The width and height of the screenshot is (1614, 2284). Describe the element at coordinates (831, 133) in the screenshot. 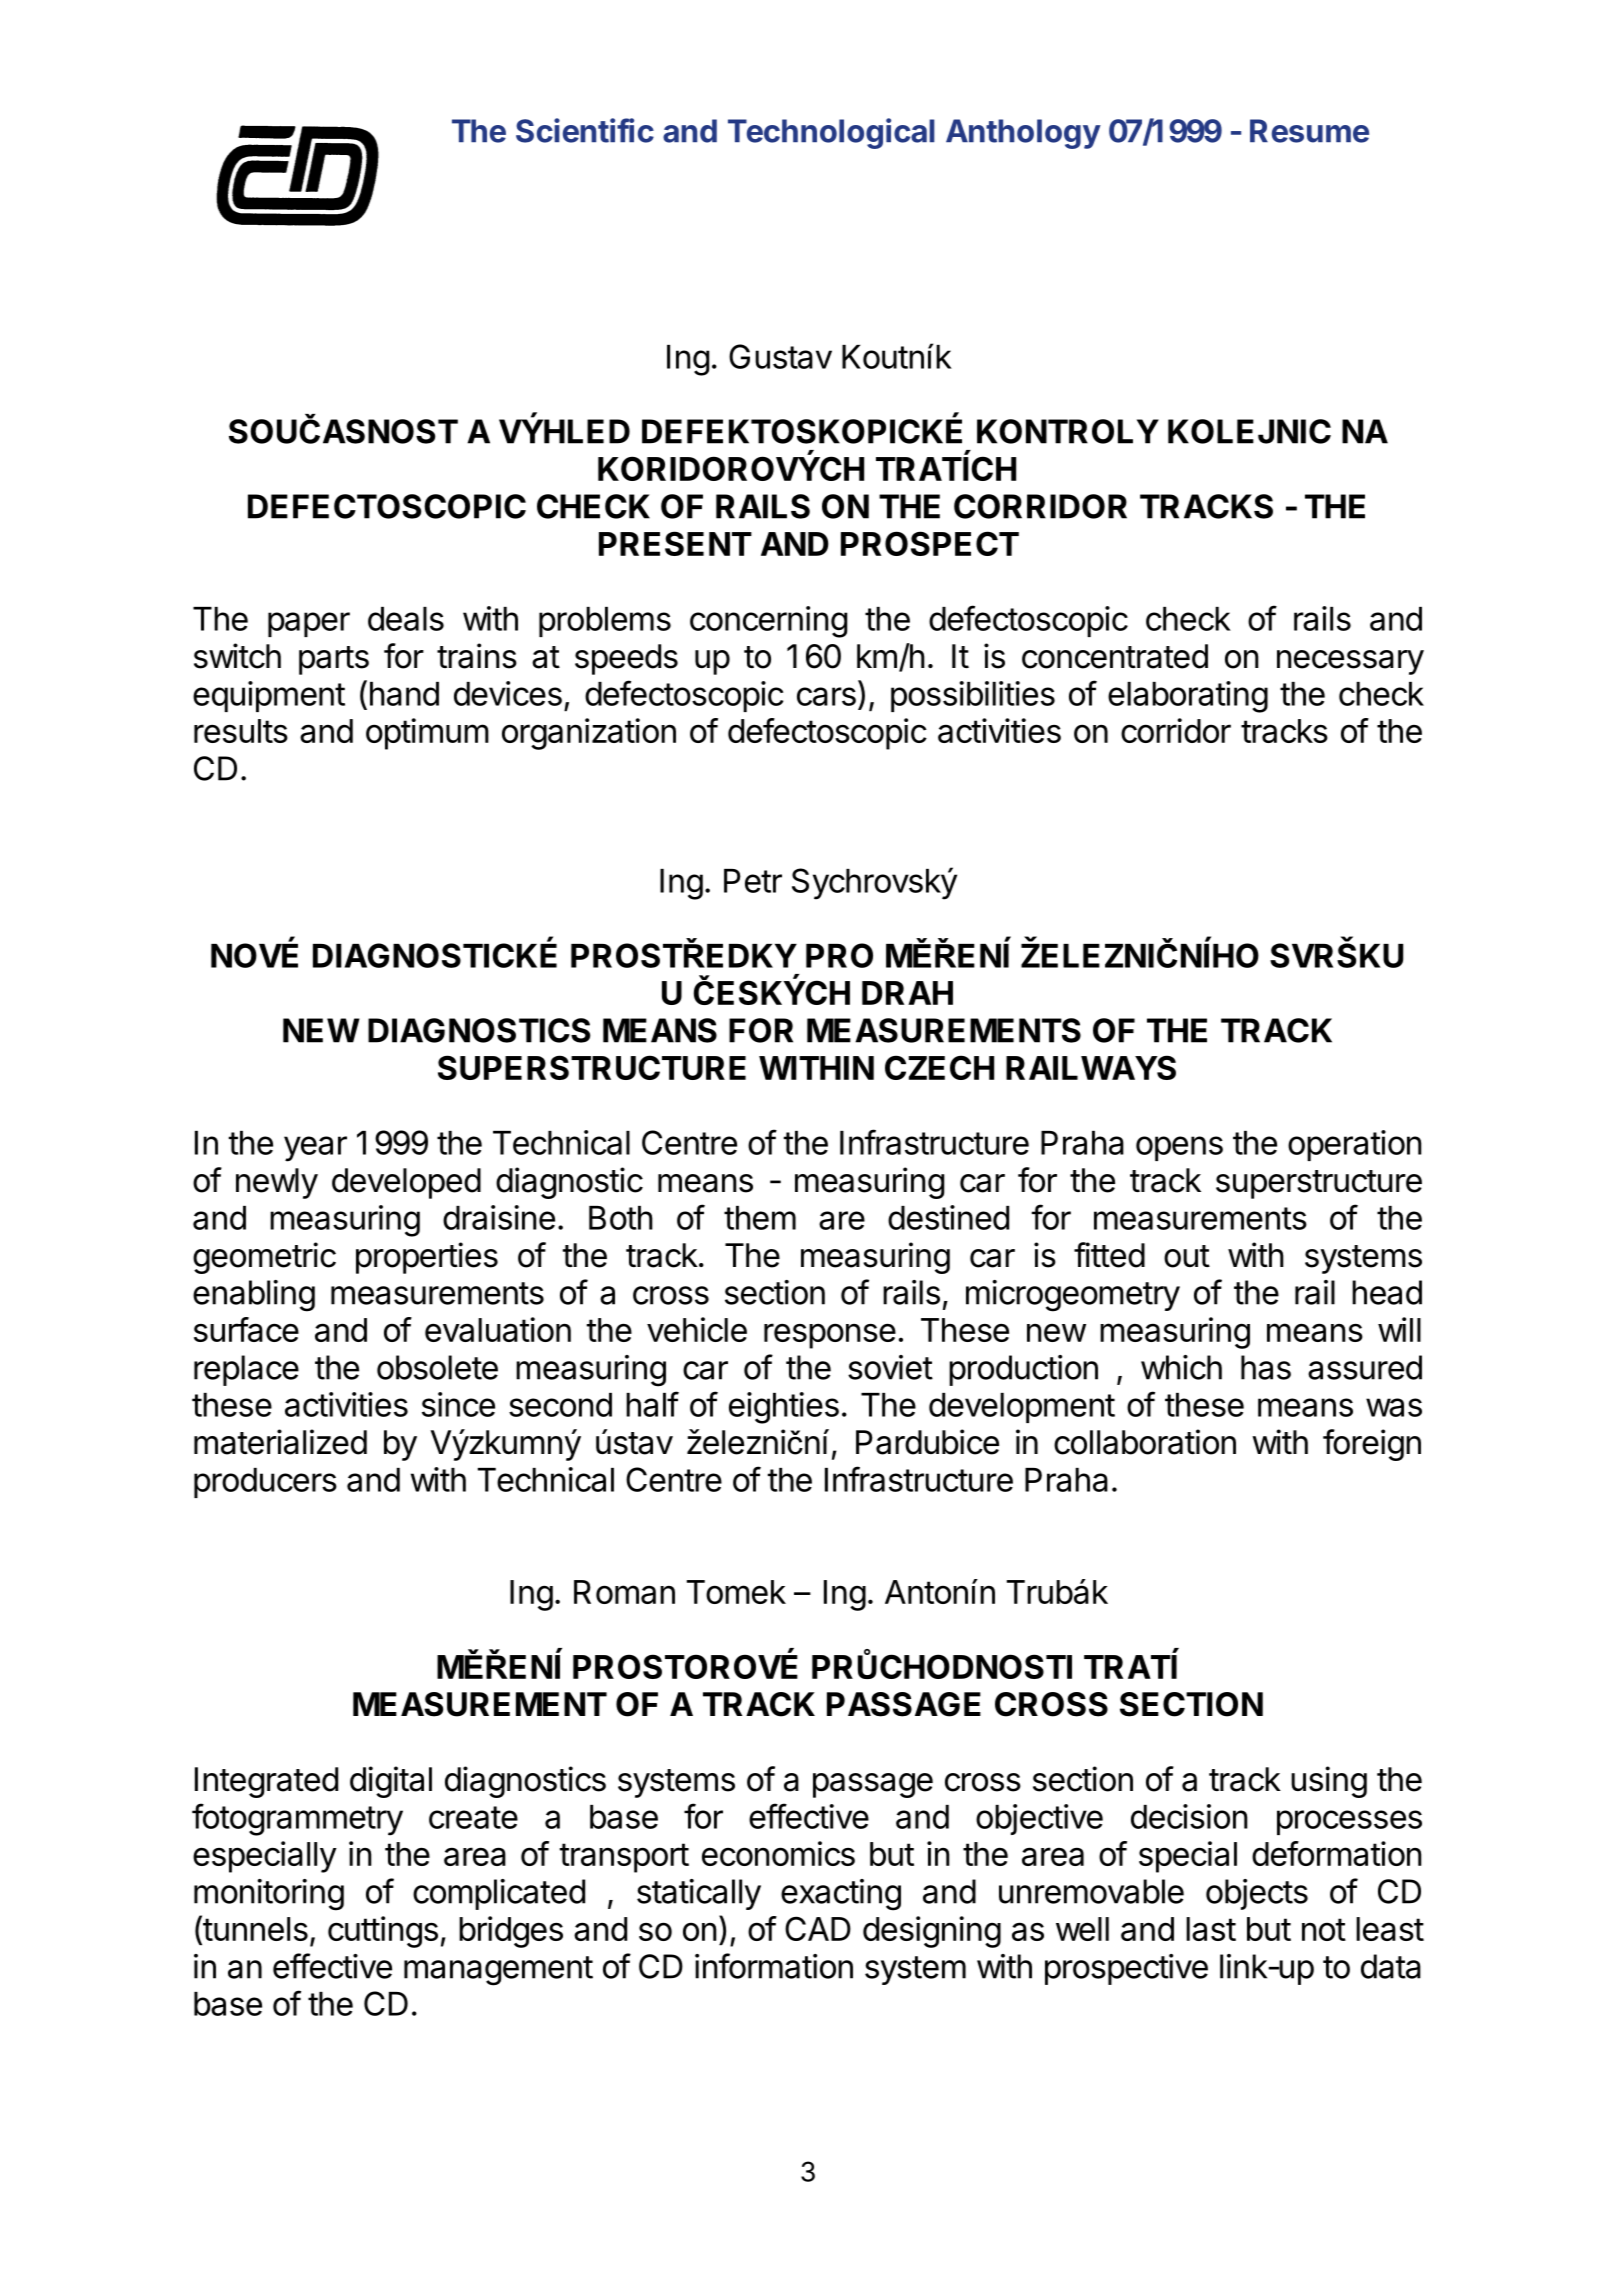

I see `Technological` at that location.
